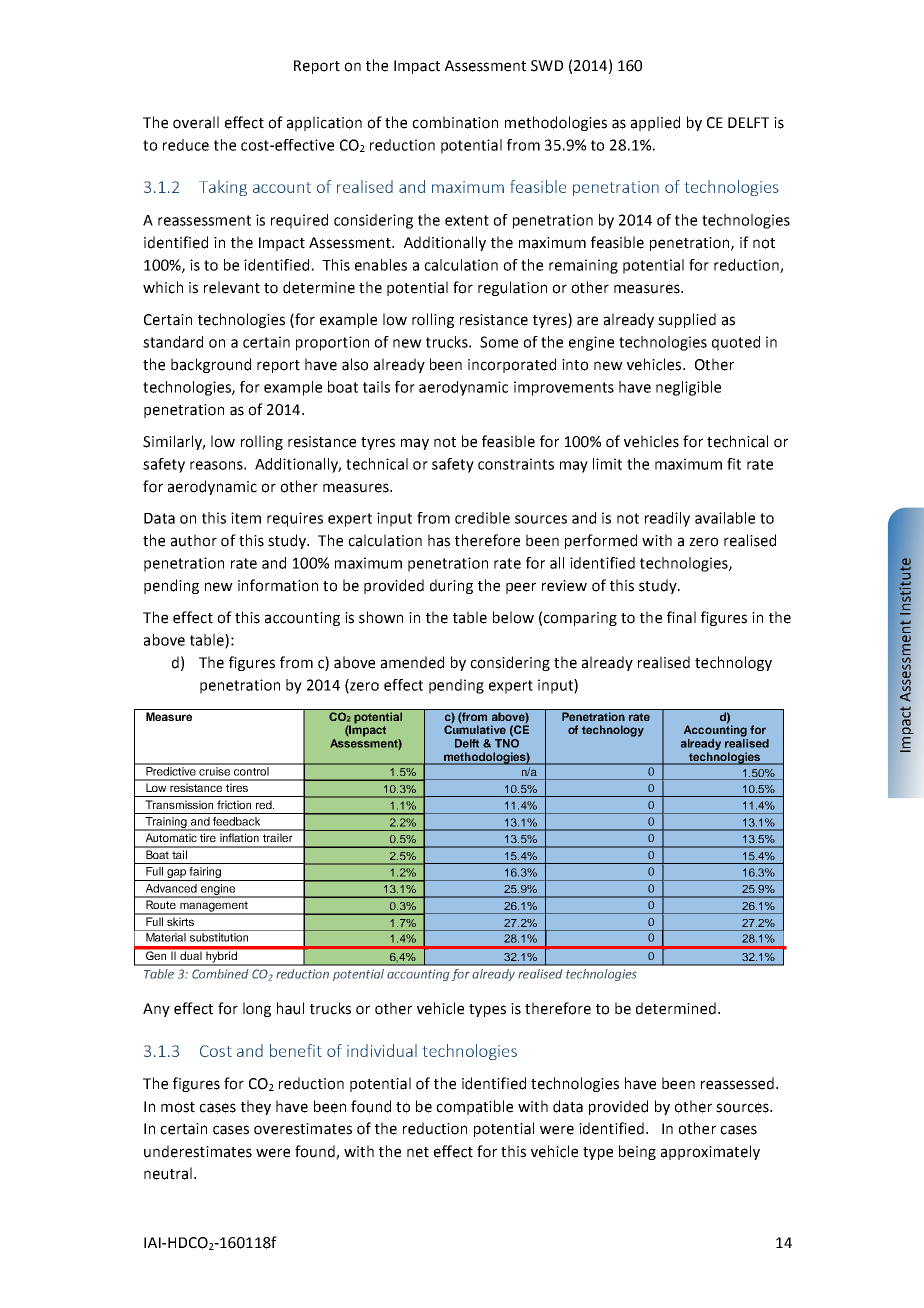  I want to click on during, so click(451, 586).
